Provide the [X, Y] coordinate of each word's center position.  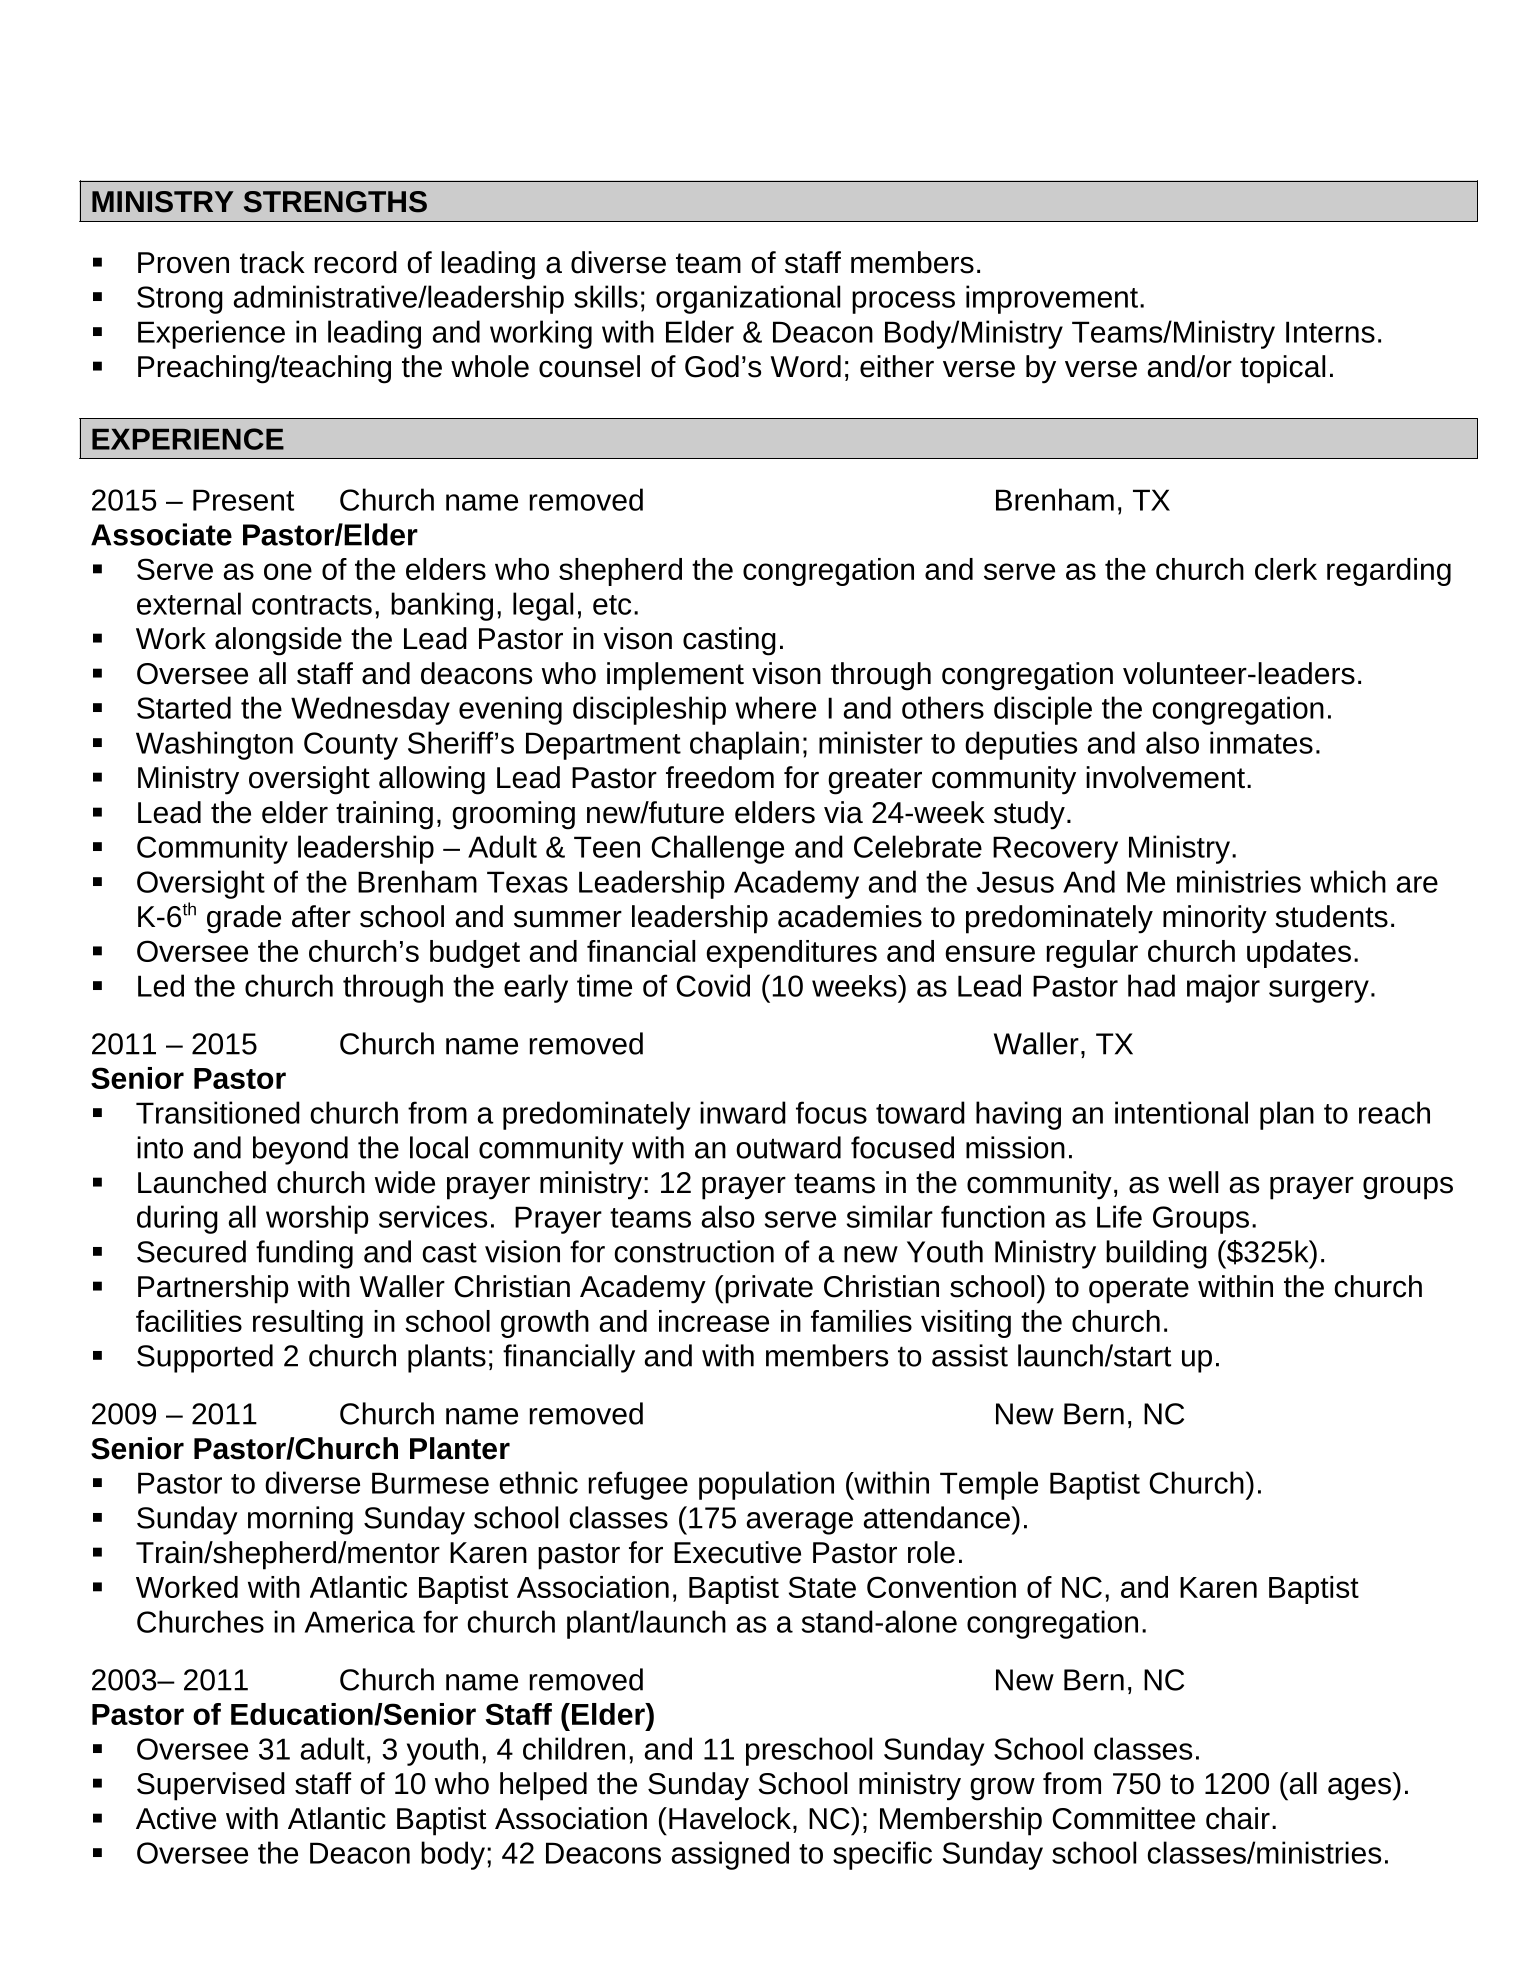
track [272, 262]
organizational [748, 299]
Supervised [211, 1786]
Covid [713, 985]
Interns [1330, 332]
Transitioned [218, 1112]
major [1223, 988]
